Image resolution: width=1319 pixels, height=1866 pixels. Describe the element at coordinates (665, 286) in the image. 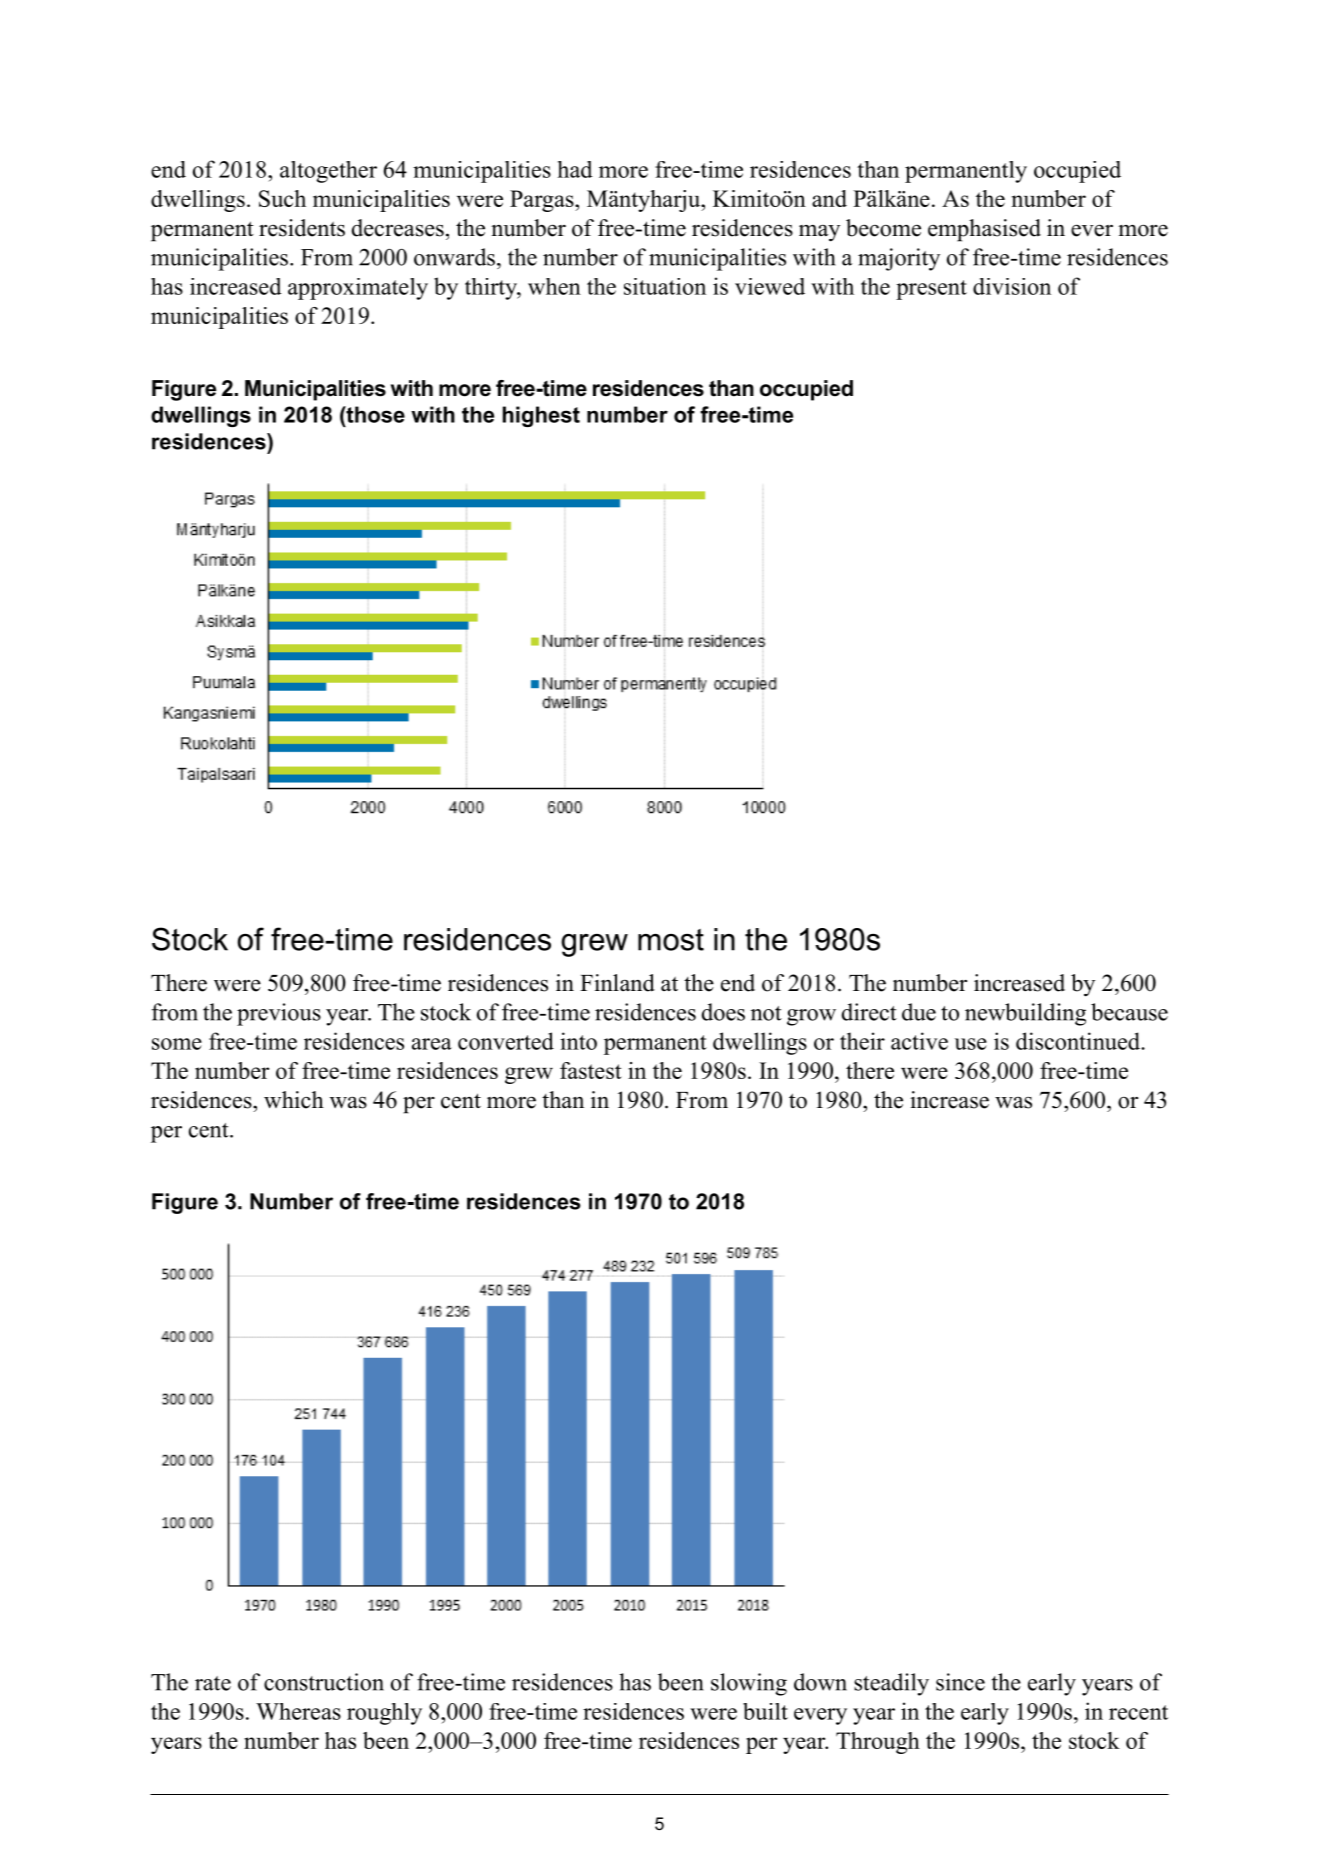

I see `situation` at that location.
